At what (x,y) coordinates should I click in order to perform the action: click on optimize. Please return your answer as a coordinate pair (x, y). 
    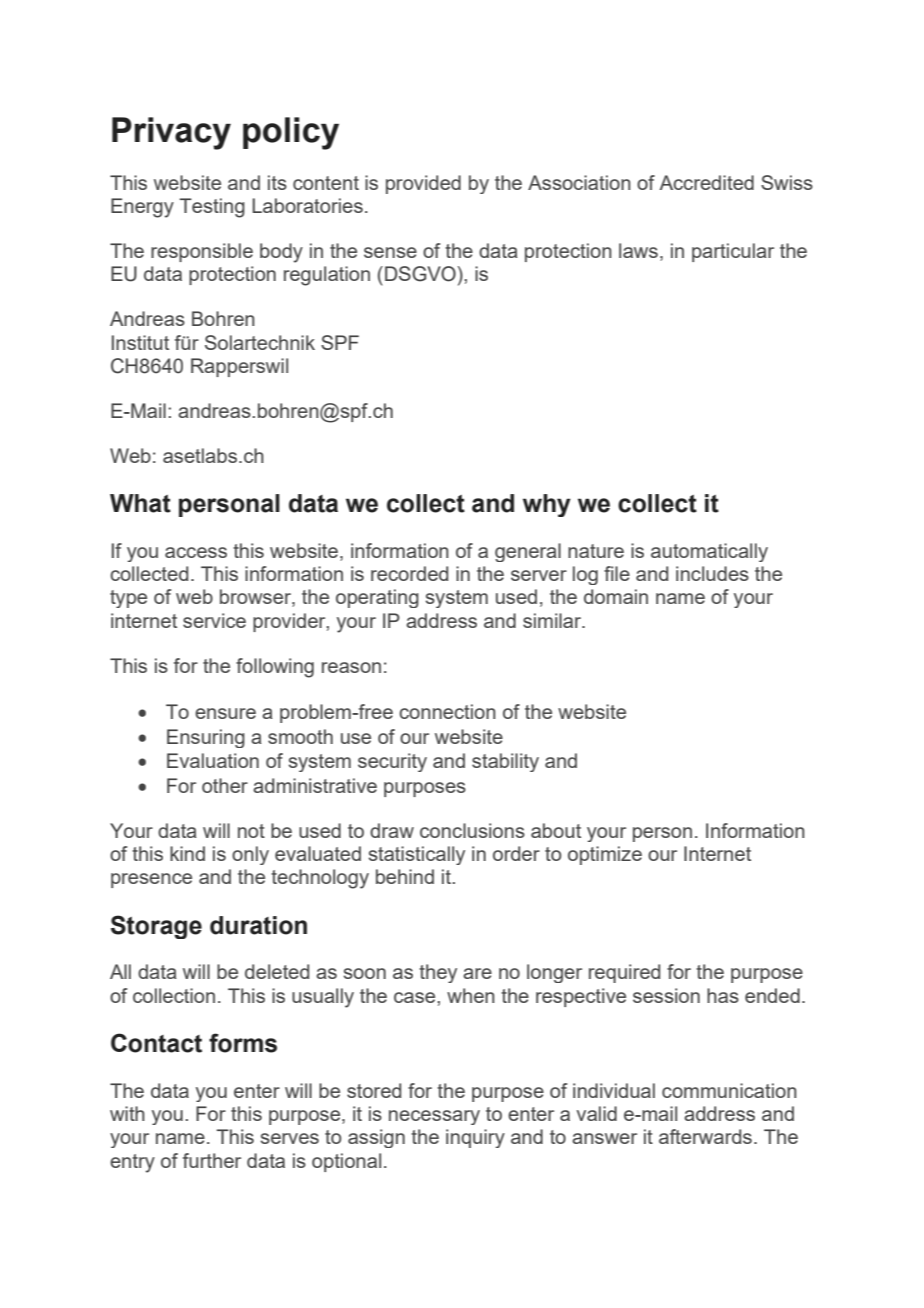
    Looking at the image, I should click on (605, 855).
